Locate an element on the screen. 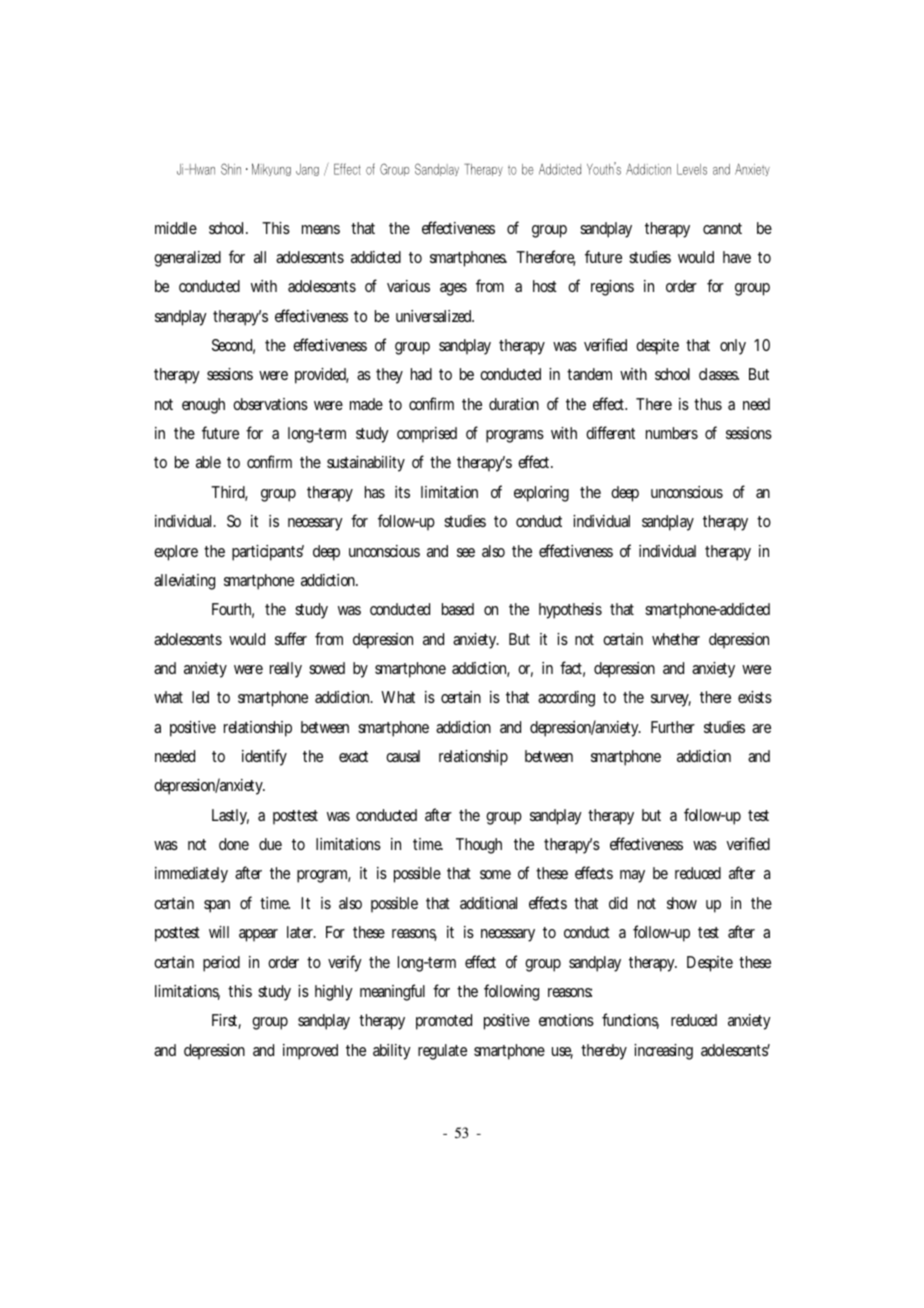 Image resolution: width=924 pixels, height=1308 pixels. Third is located at coordinates (229, 493).
